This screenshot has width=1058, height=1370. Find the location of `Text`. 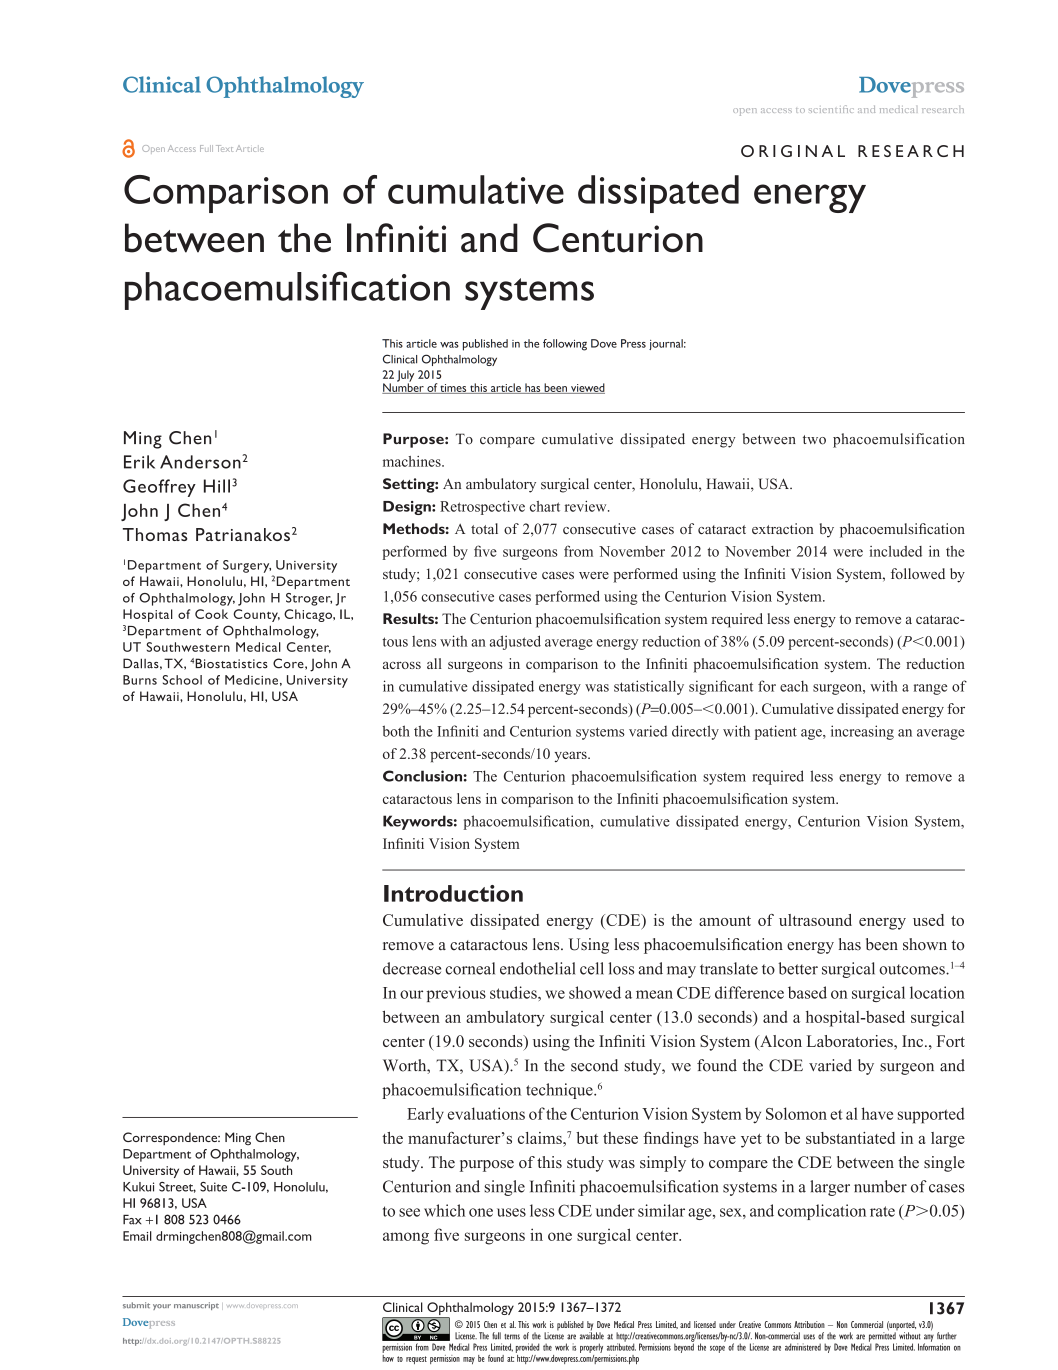

Text is located at coordinates (224, 148).
